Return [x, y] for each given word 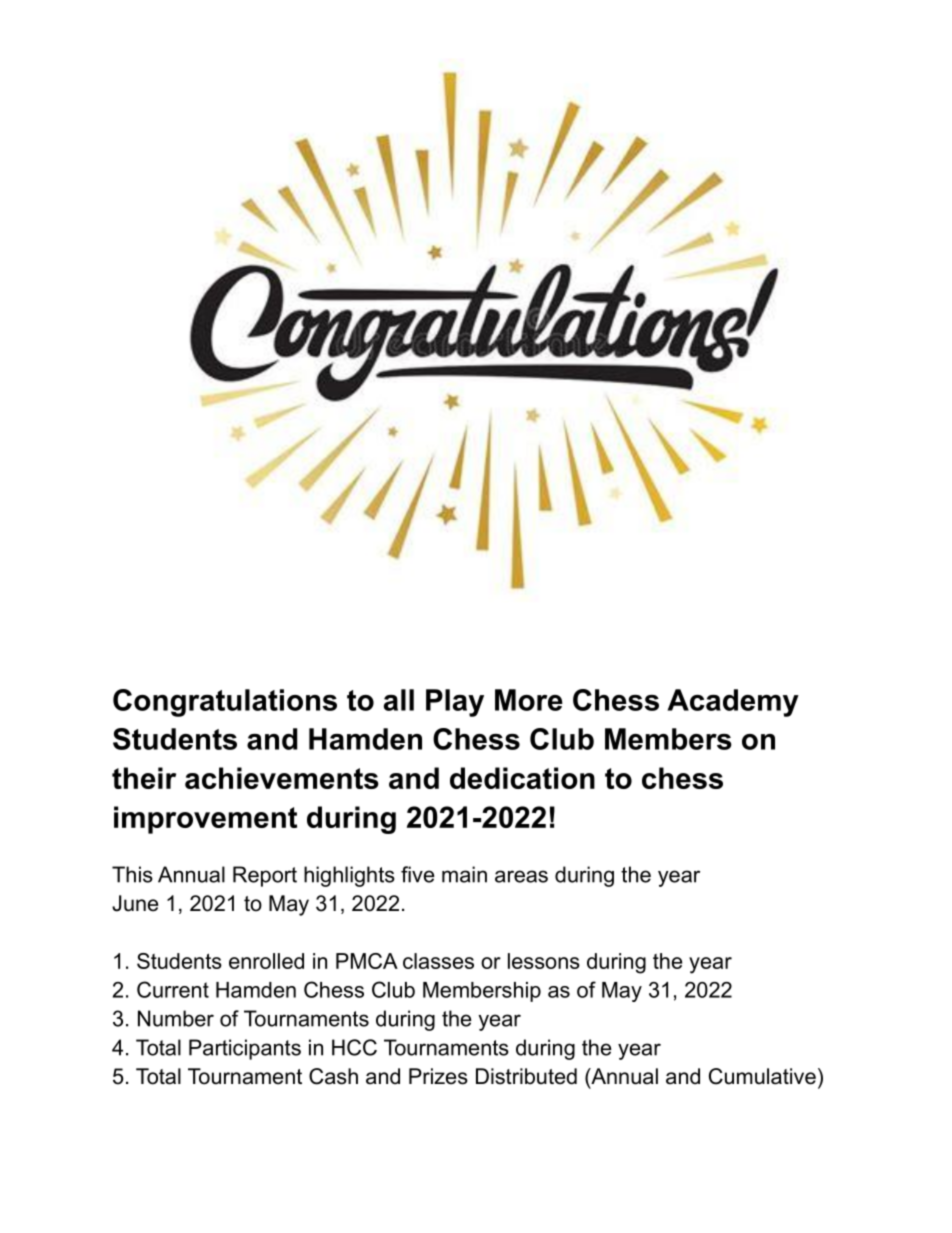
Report [265, 876]
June [135, 903]
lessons [544, 961]
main [464, 874]
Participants [245, 1049]
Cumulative [762, 1076]
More [529, 700]
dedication [522, 778]
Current [173, 989]
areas [521, 876]
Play [455, 703]
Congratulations [225, 703]
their [144, 778]
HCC [354, 1047]
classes [438, 961]
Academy [733, 703]
